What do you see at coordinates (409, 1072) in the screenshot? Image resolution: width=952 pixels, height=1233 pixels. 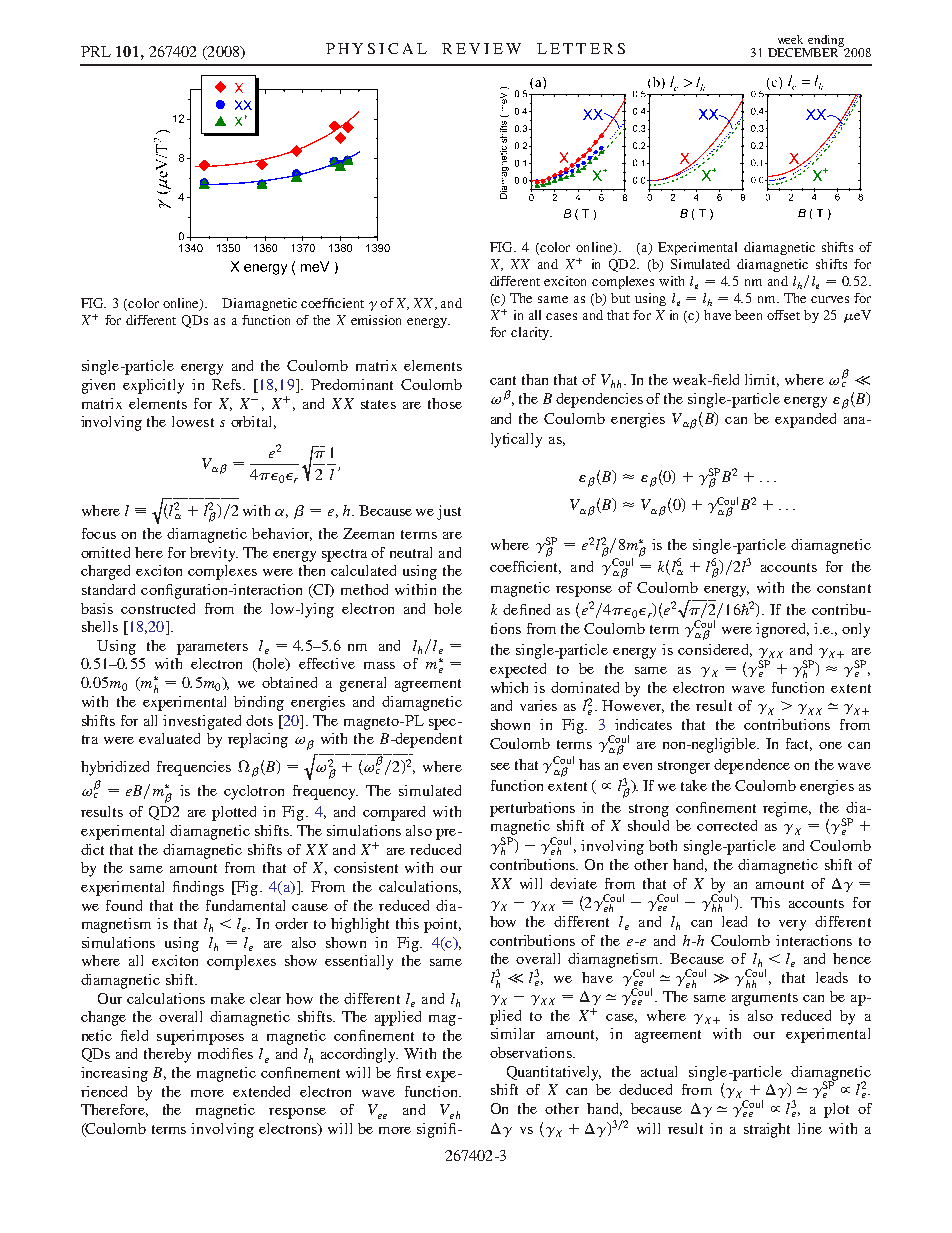 I see `first` at bounding box center [409, 1072].
